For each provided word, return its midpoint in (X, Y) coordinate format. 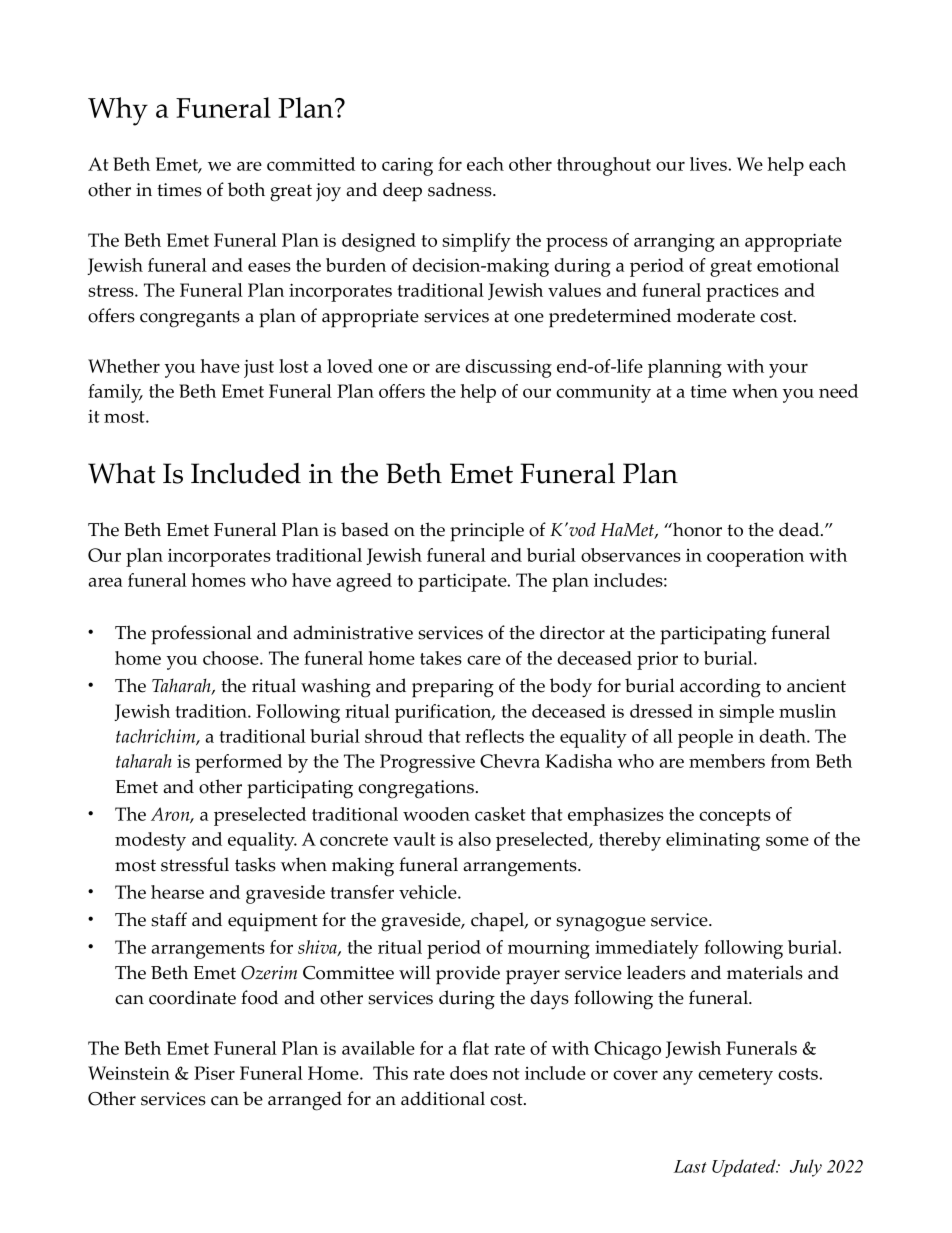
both (246, 189)
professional (201, 635)
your (788, 370)
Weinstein (129, 1073)
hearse (177, 892)
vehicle (429, 892)
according (720, 688)
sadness (461, 189)
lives (709, 164)
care (484, 660)
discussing (508, 368)
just (259, 368)
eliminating (713, 841)
